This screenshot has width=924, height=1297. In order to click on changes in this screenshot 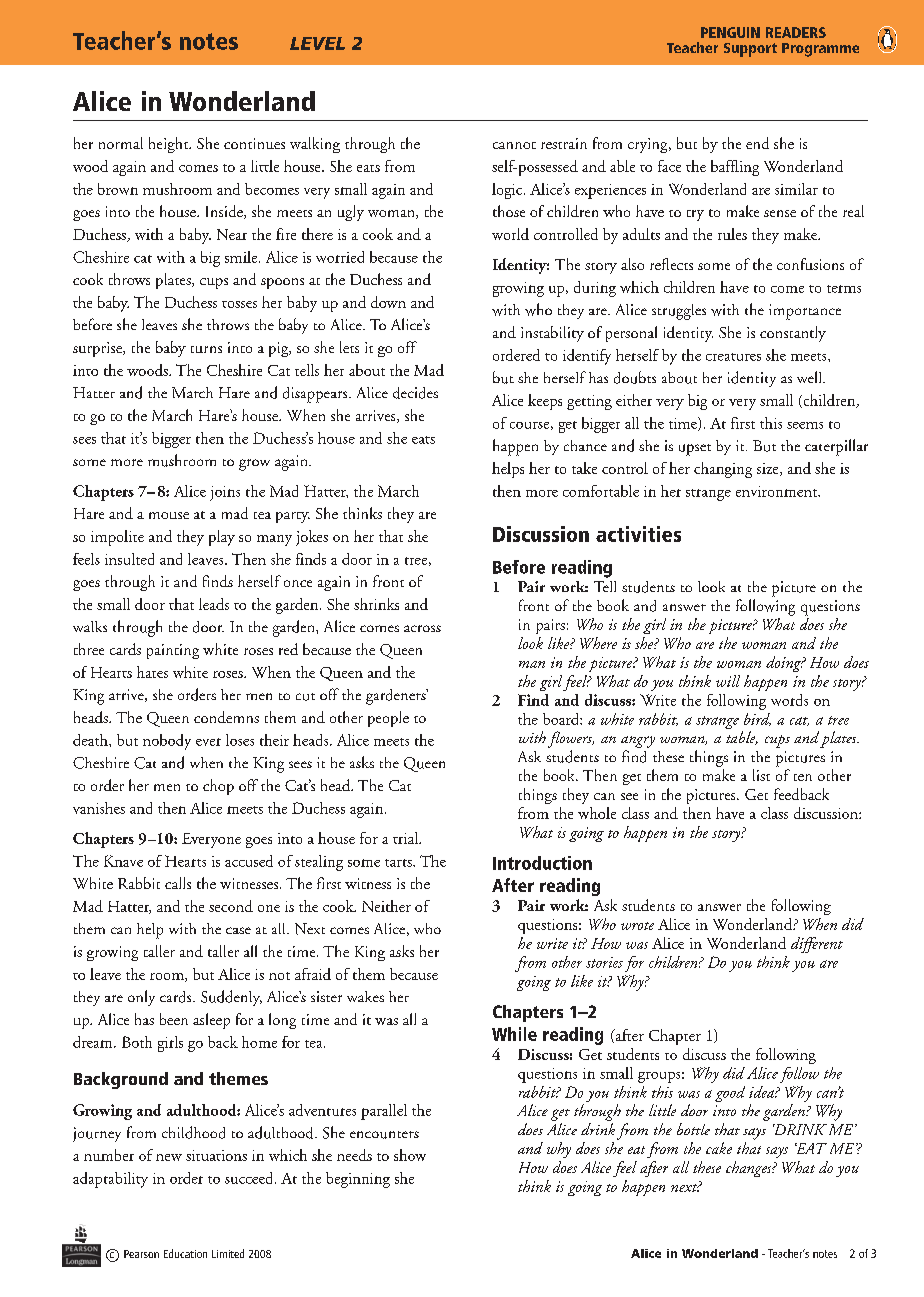, I will do `click(750, 1169)`.
